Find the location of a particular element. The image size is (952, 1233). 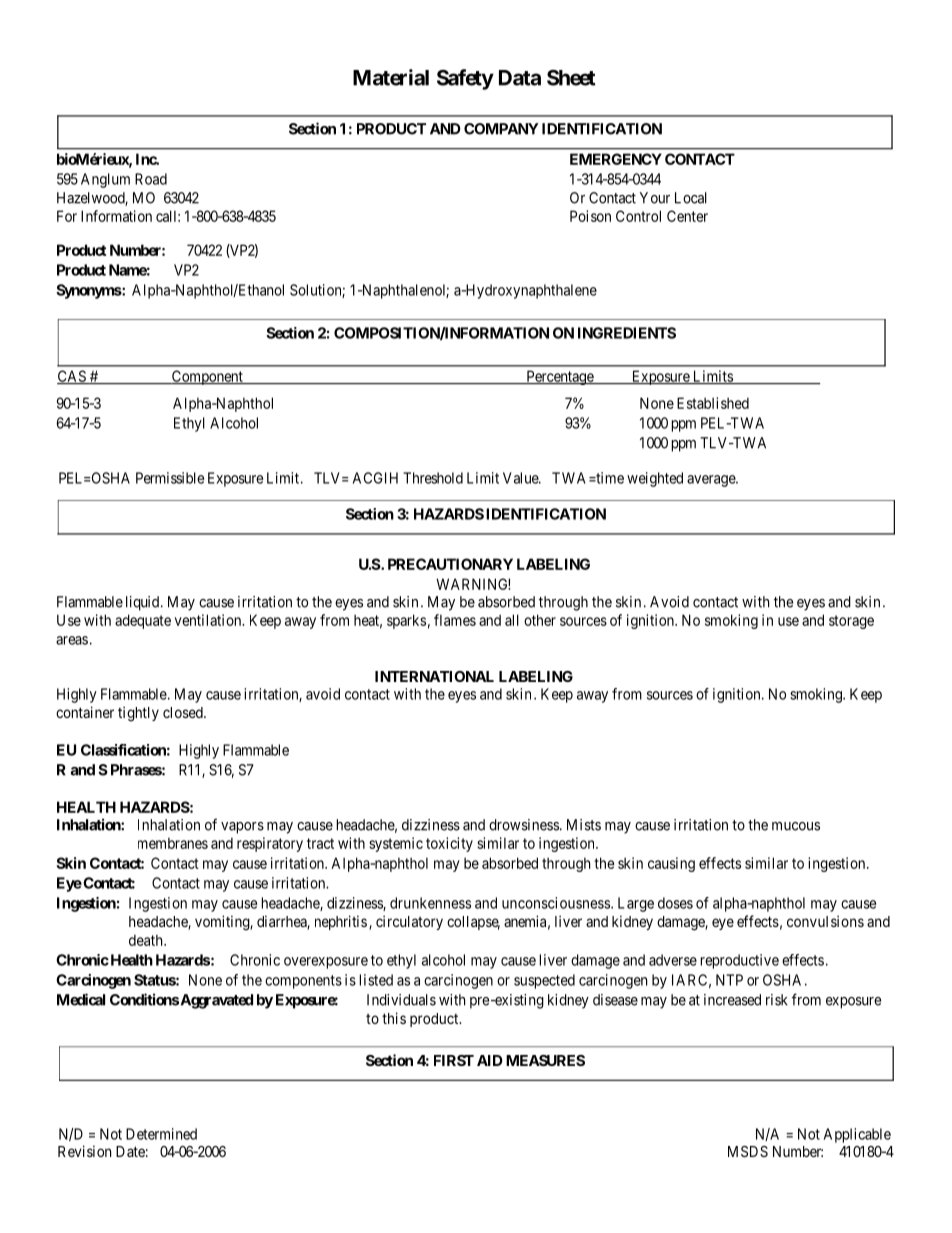

Local is located at coordinates (691, 198).
